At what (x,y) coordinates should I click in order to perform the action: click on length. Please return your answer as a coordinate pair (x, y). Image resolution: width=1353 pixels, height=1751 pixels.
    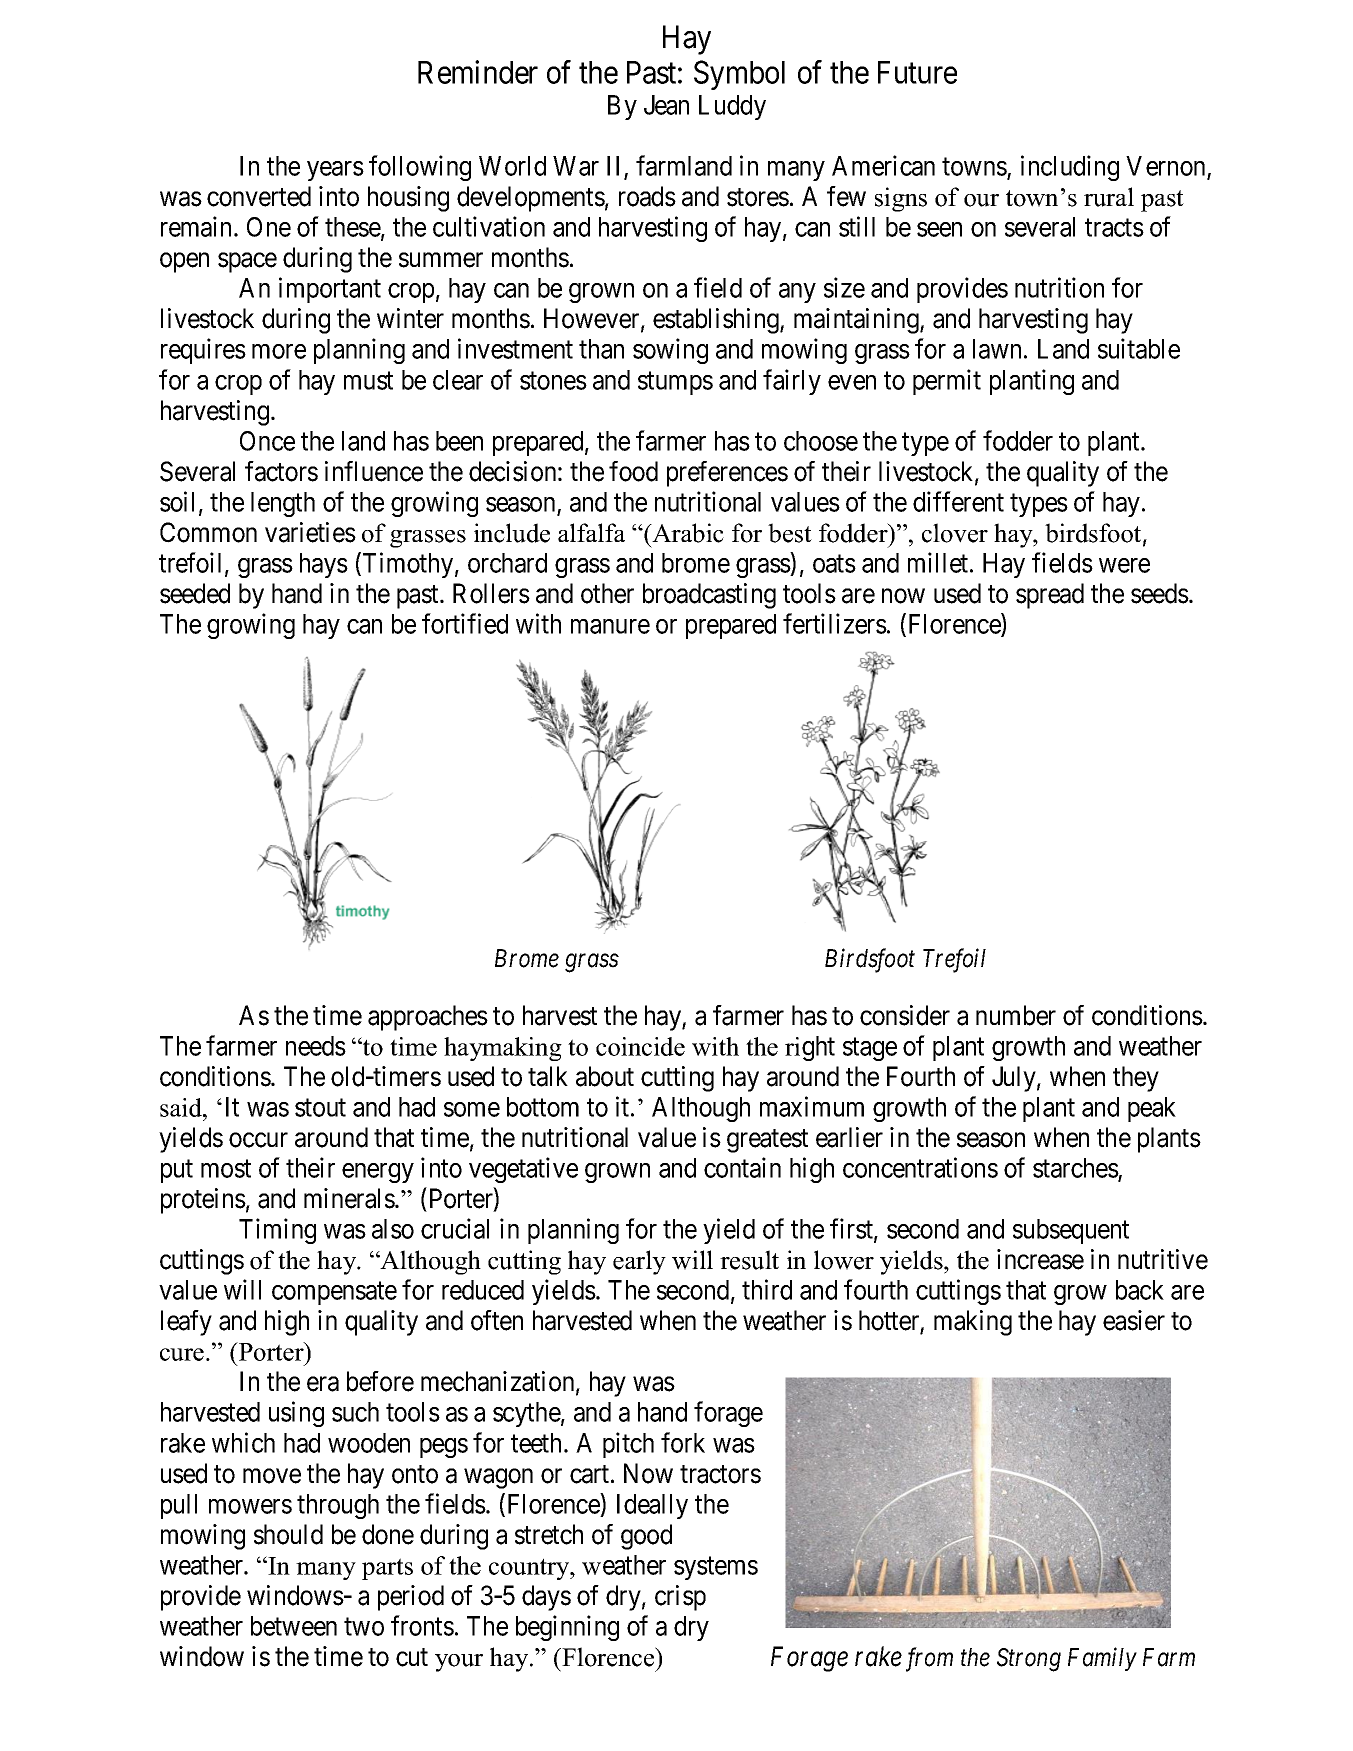
    Looking at the image, I should click on (283, 504).
